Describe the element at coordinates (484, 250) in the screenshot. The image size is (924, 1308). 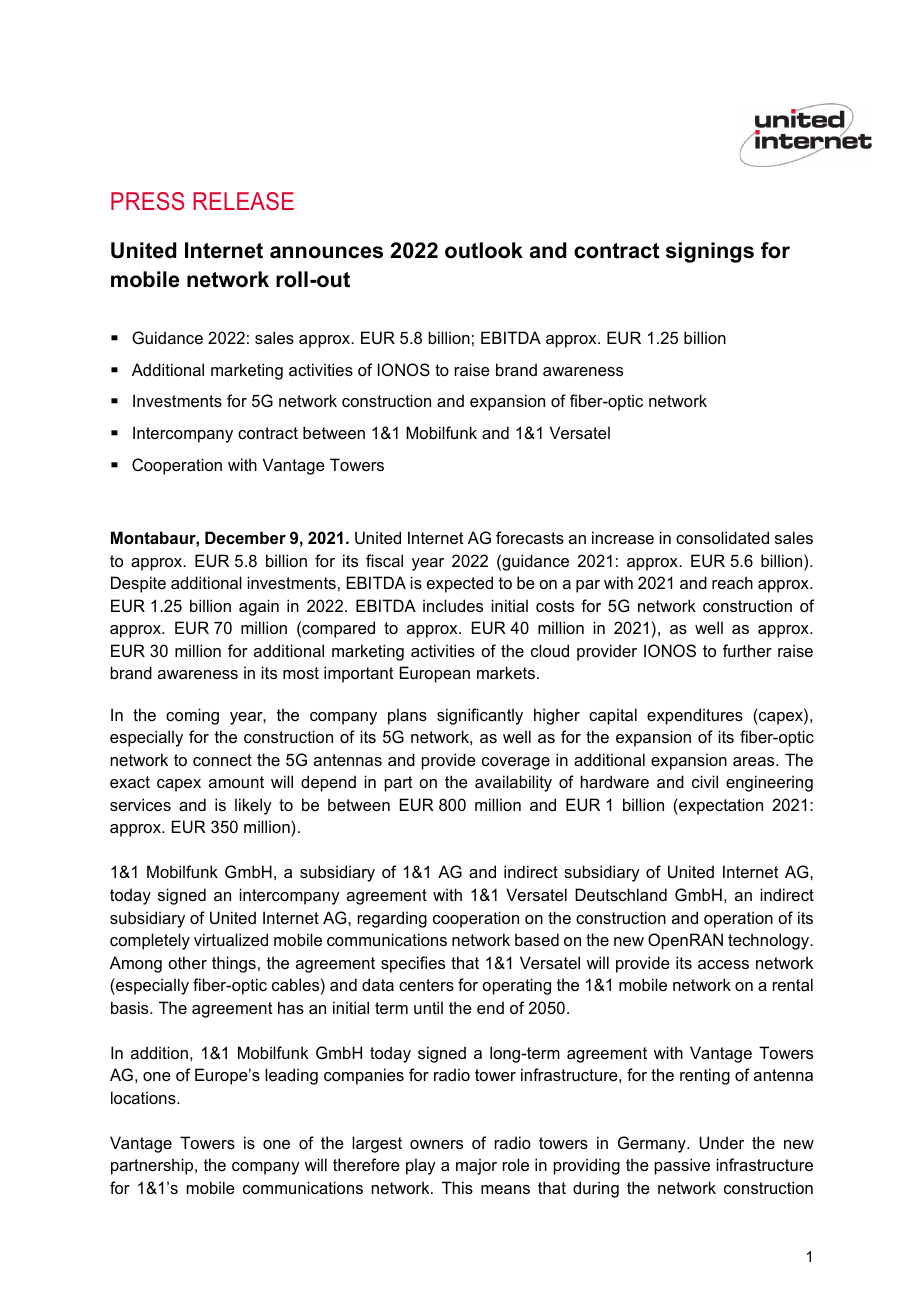
I see `outlook` at that location.
